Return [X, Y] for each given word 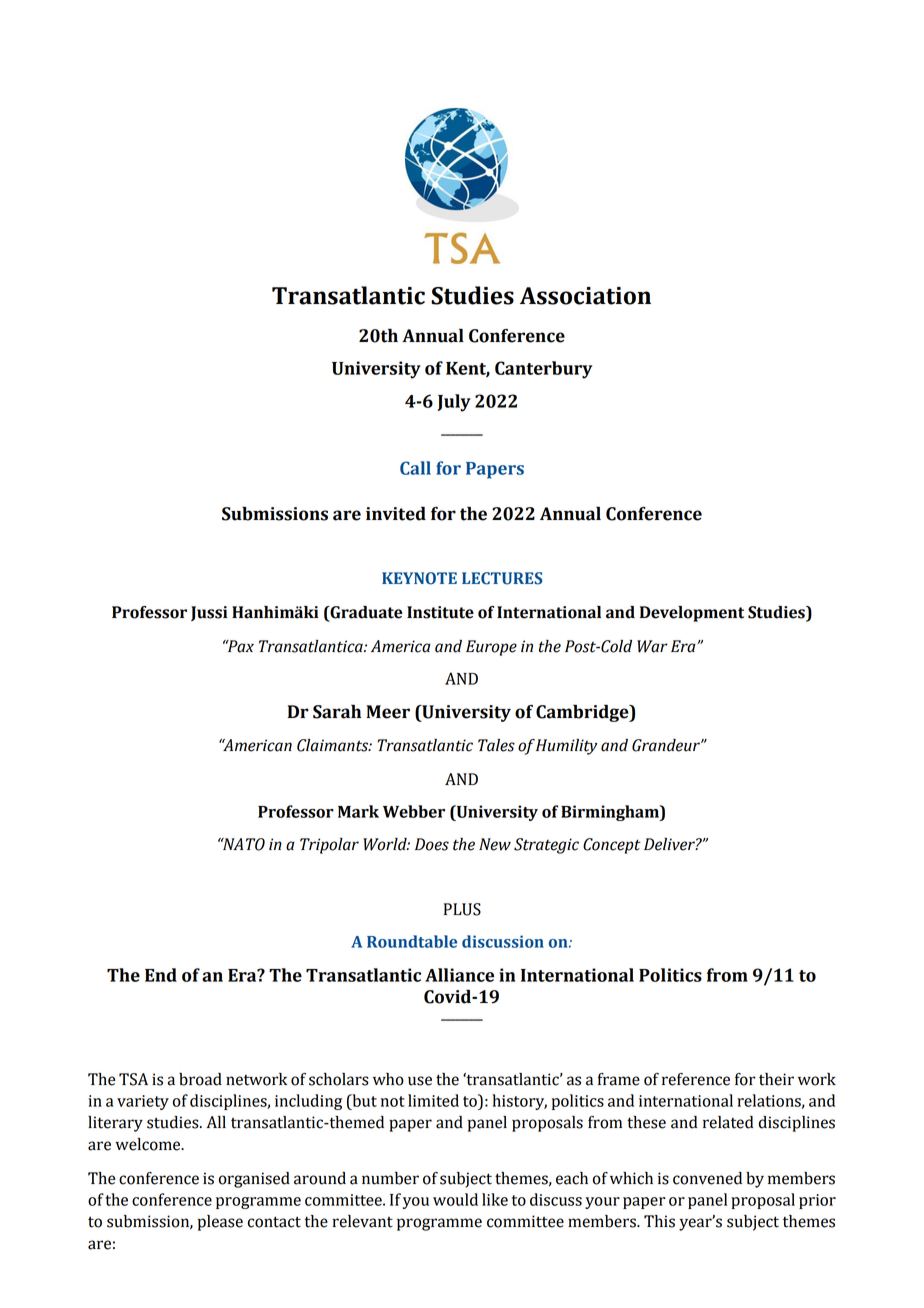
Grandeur [667, 745]
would [455, 1199]
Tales [496, 745]
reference [696, 1079]
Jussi [209, 613]
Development [692, 614]
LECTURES [502, 578]
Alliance [459, 975]
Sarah [337, 712]
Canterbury [543, 370]
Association [585, 296]
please [220, 1223]
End [161, 975]
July [454, 403]
